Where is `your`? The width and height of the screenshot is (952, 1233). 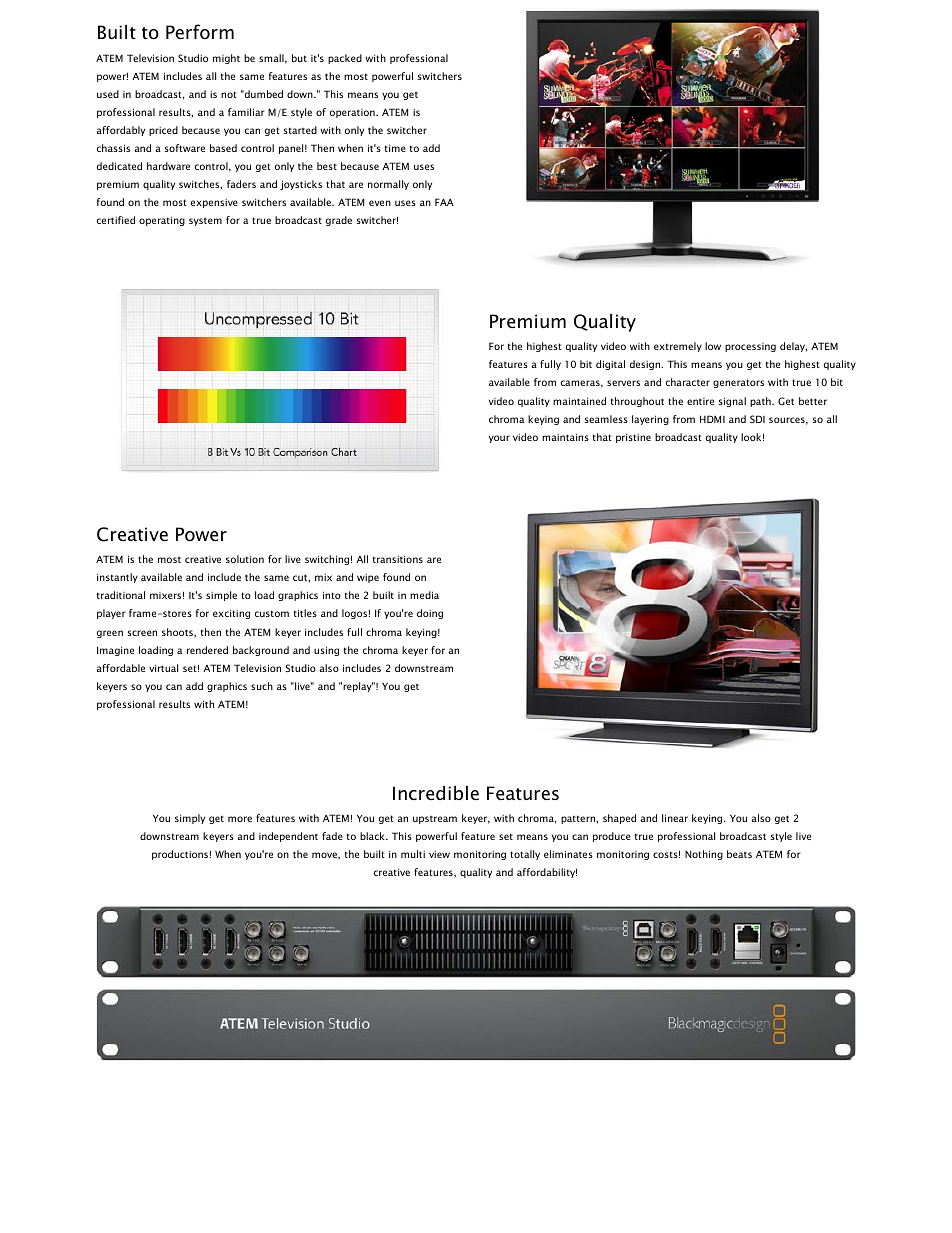
your is located at coordinates (499, 439).
